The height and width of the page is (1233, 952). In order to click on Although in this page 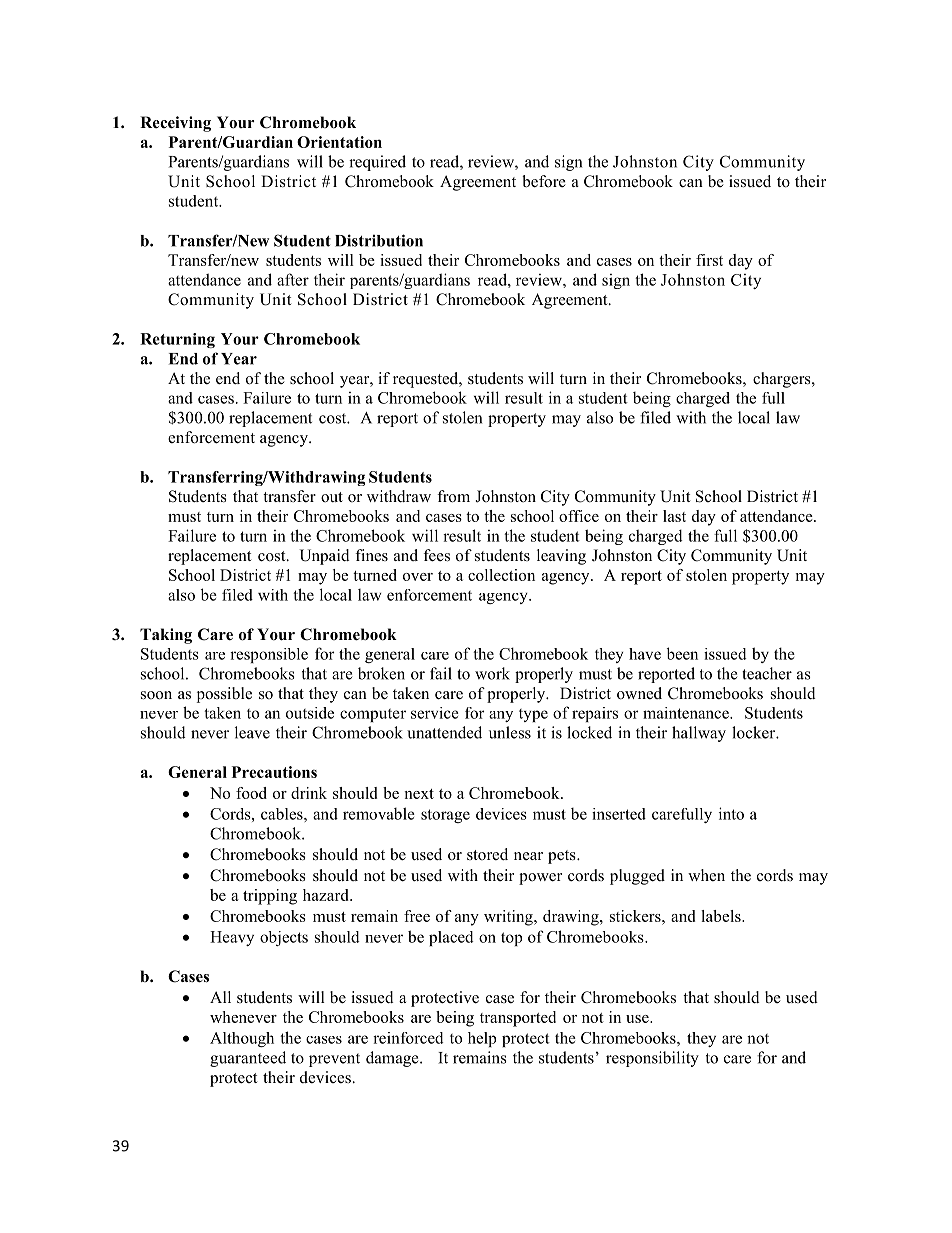, I will do `click(242, 1039)`.
